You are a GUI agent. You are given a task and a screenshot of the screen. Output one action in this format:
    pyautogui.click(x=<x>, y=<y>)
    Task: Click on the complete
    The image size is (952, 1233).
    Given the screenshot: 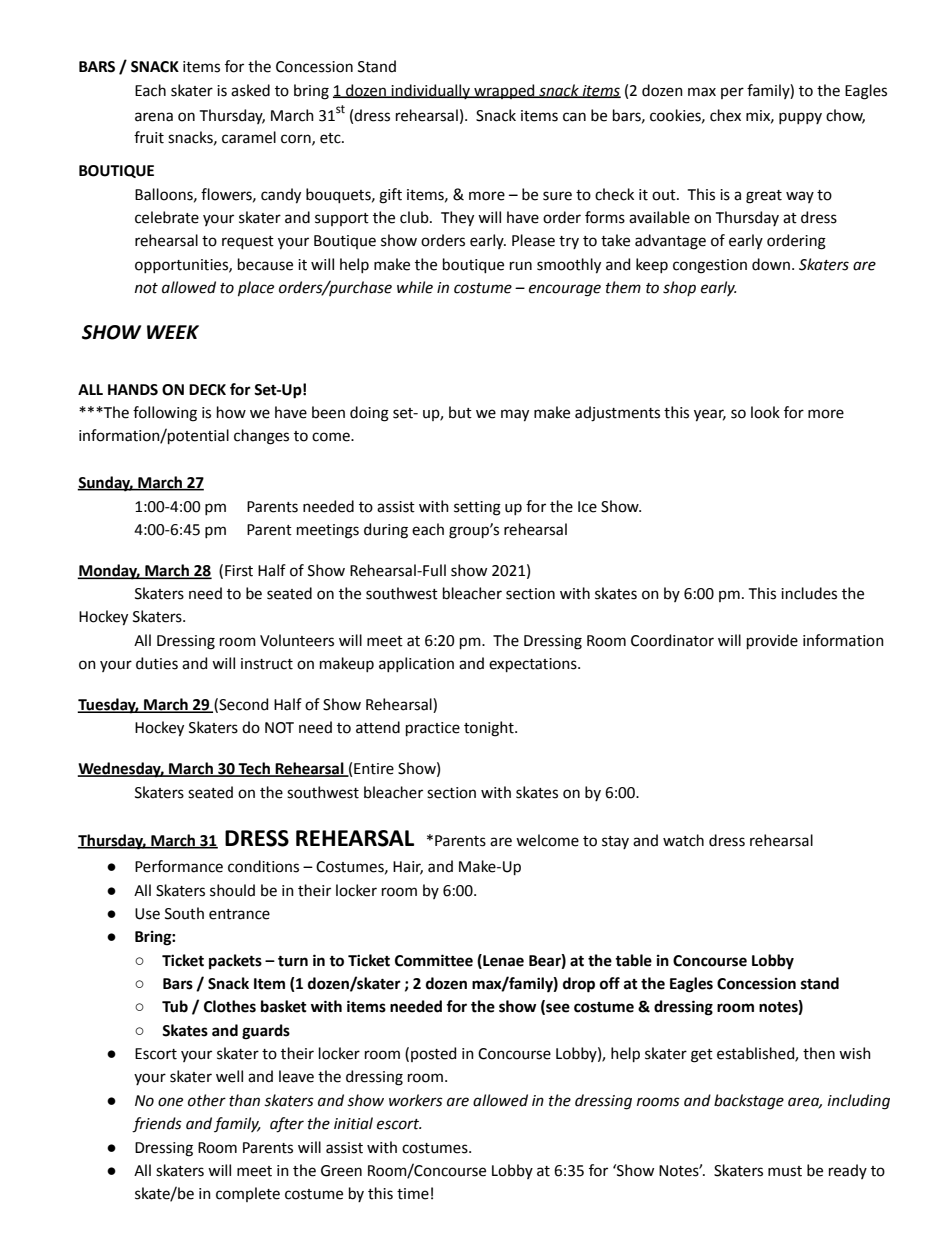 What is the action you would take?
    pyautogui.click(x=248, y=1194)
